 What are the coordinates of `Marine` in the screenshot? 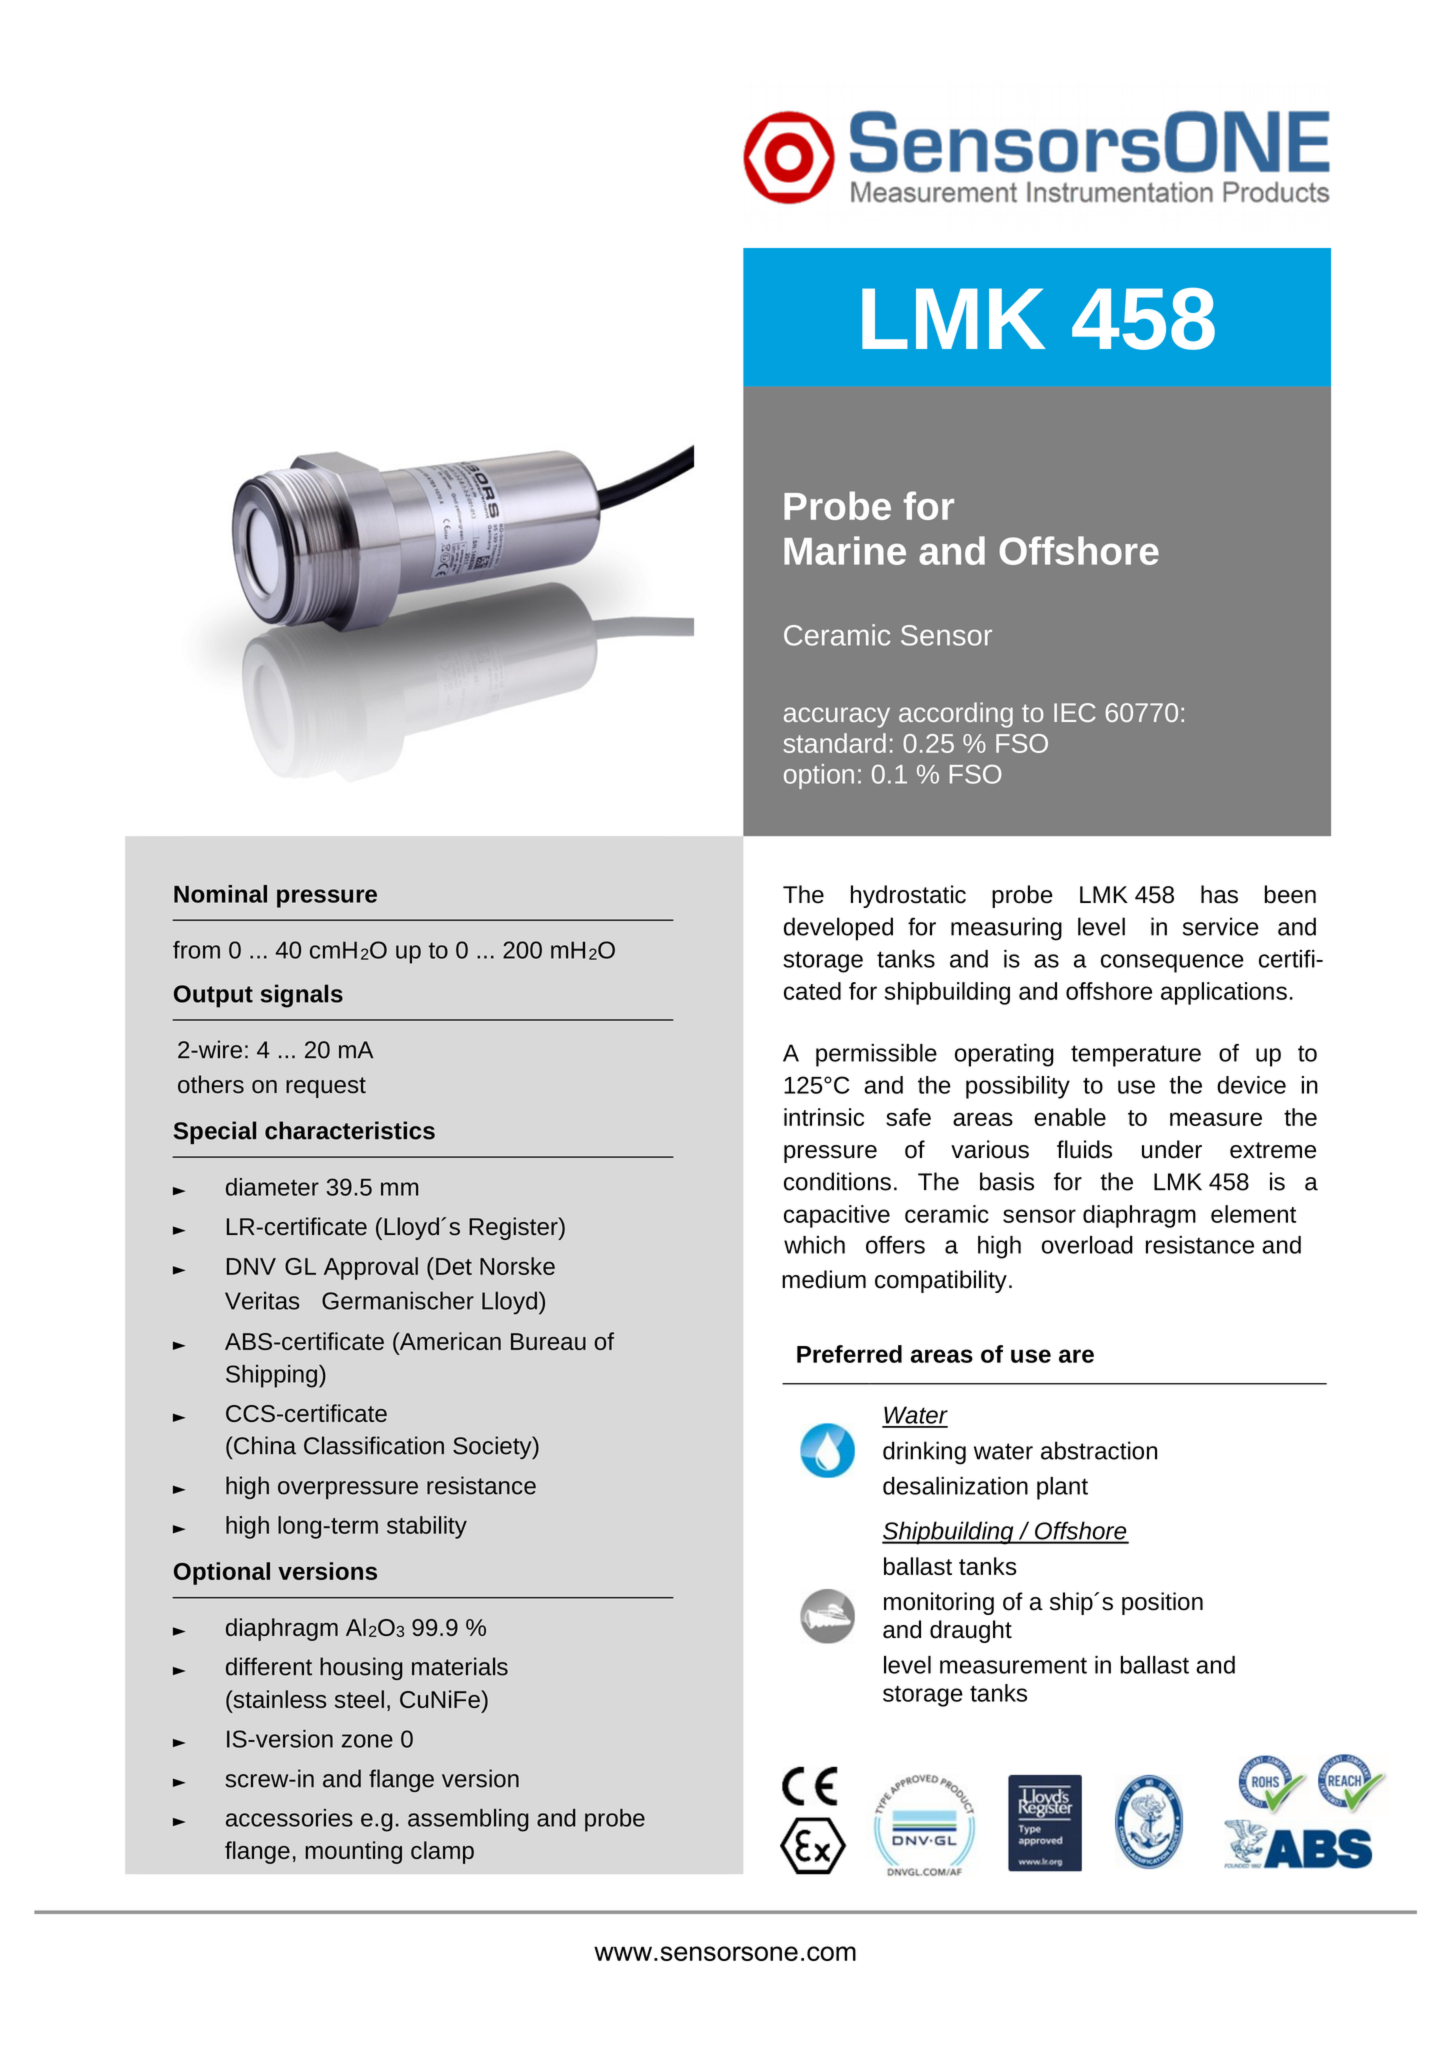 It's located at (845, 550).
